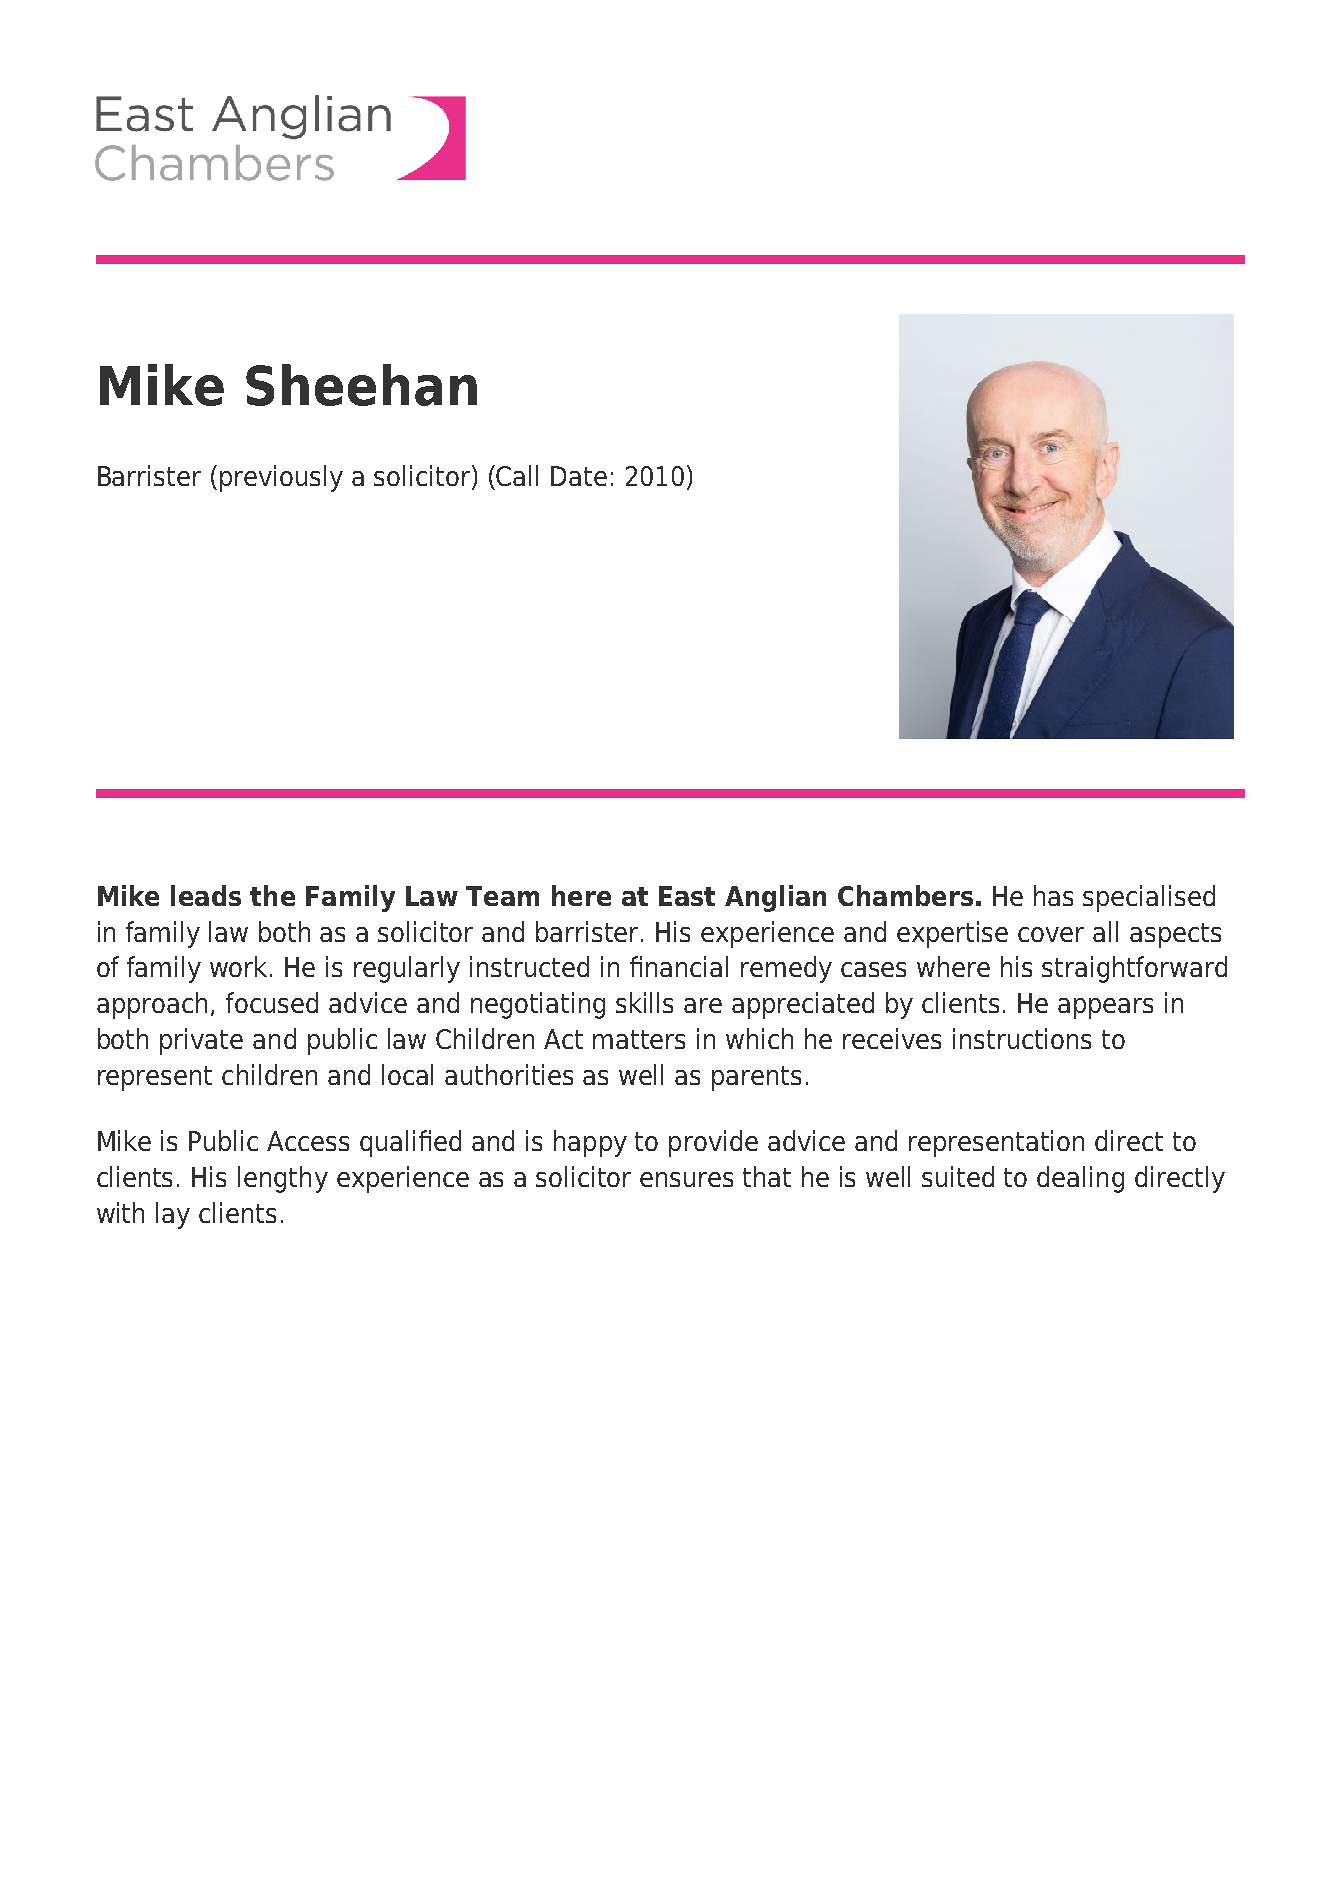 The height and width of the image is (1896, 1340). Describe the element at coordinates (1051, 934) in the image. I see `cover` at that location.
